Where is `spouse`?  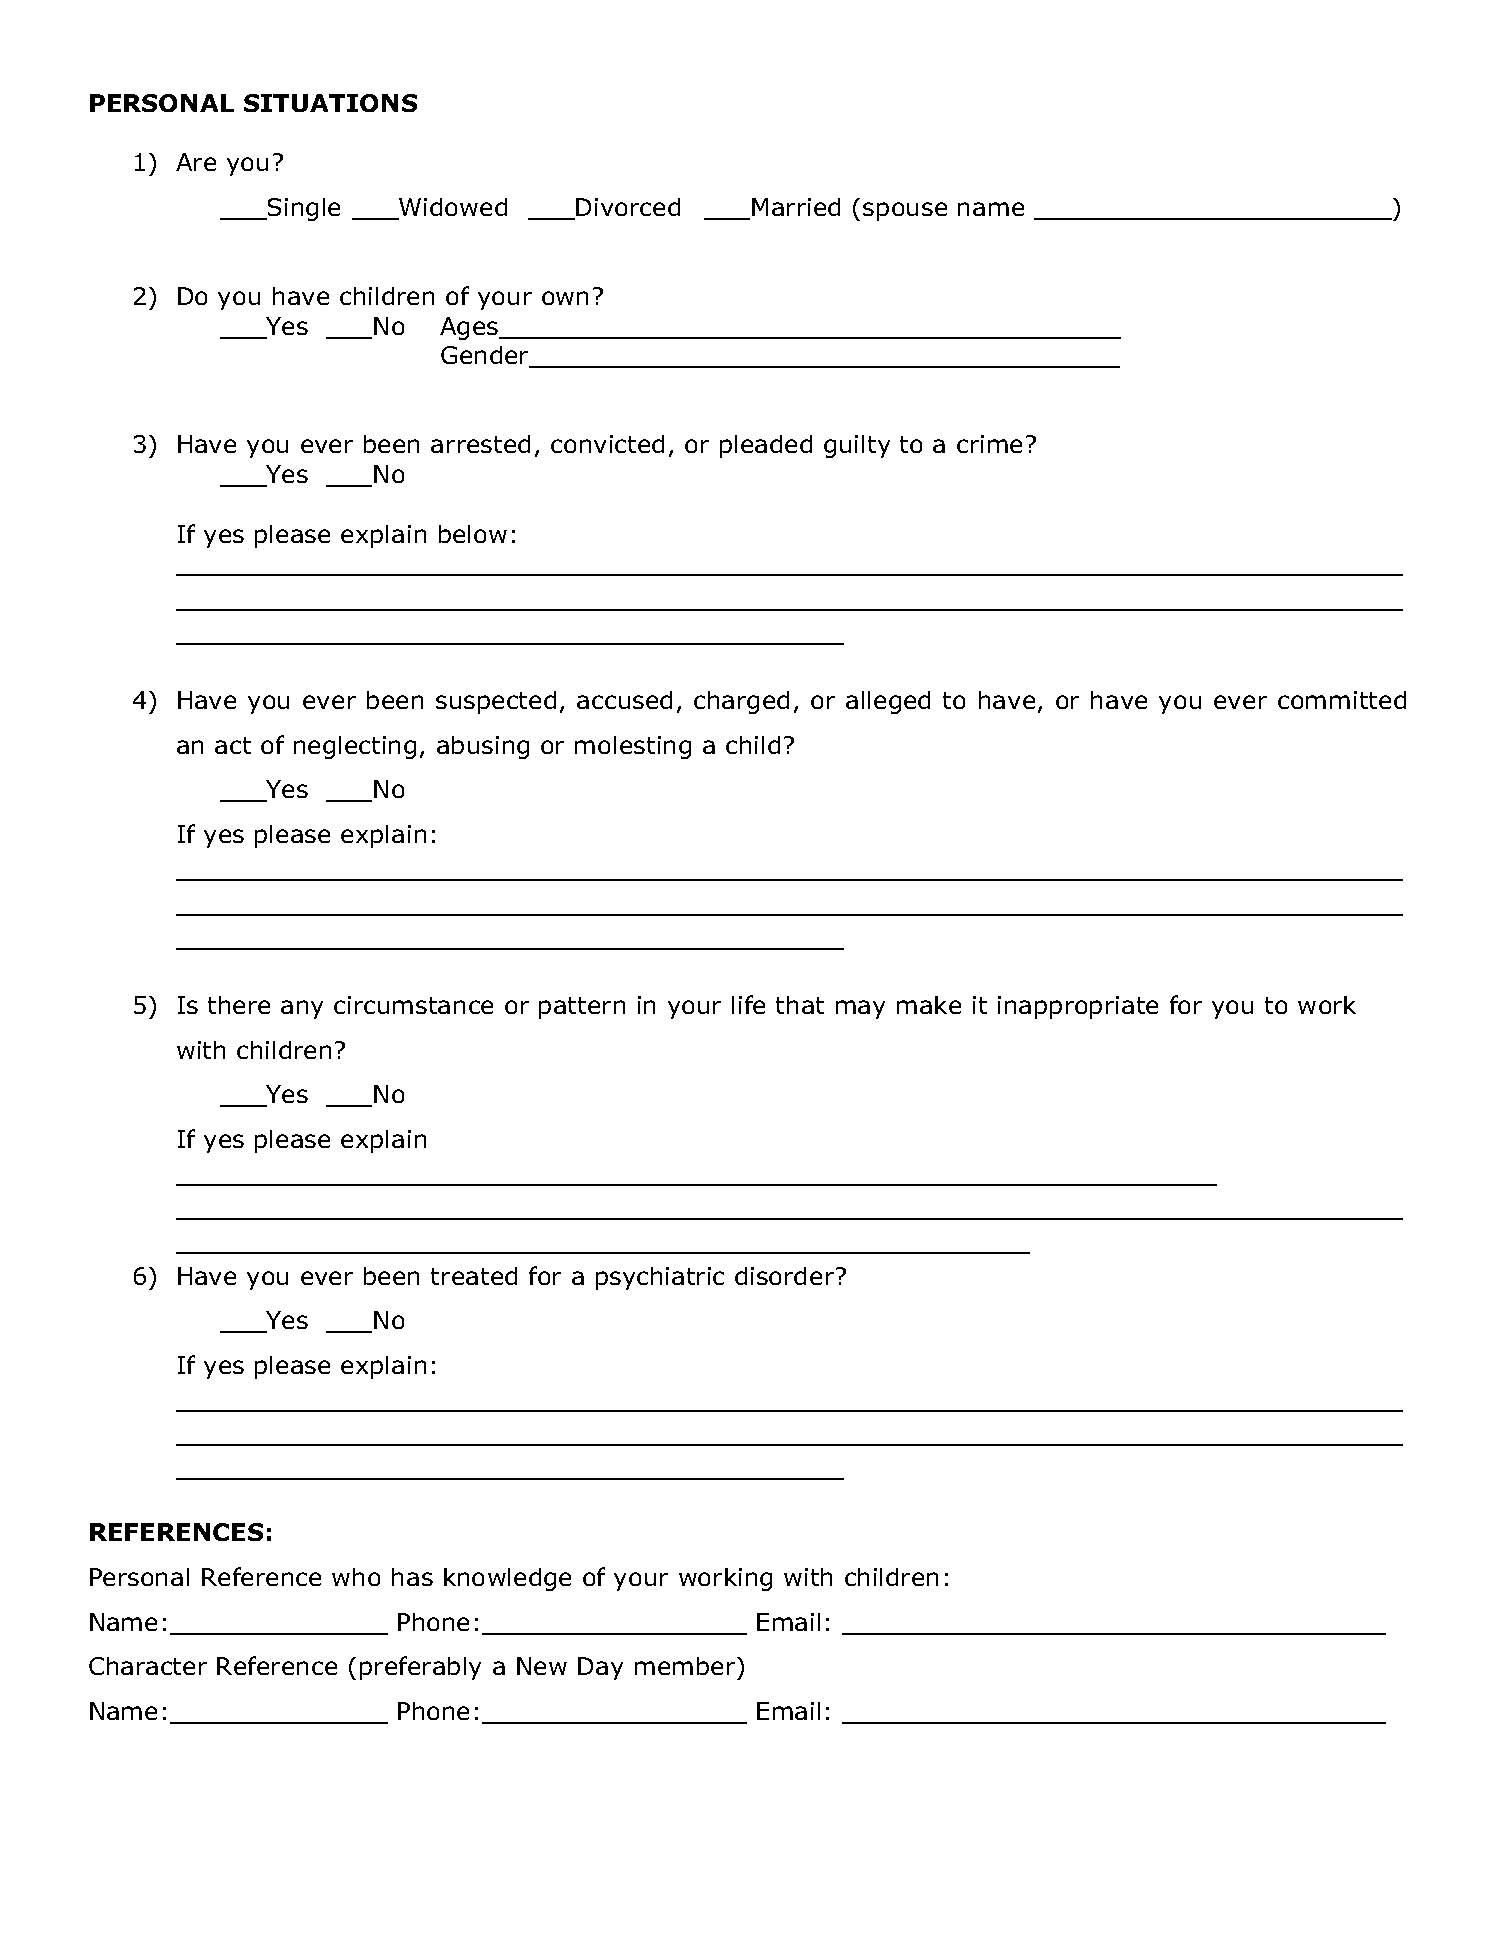
spouse is located at coordinates (905, 211).
